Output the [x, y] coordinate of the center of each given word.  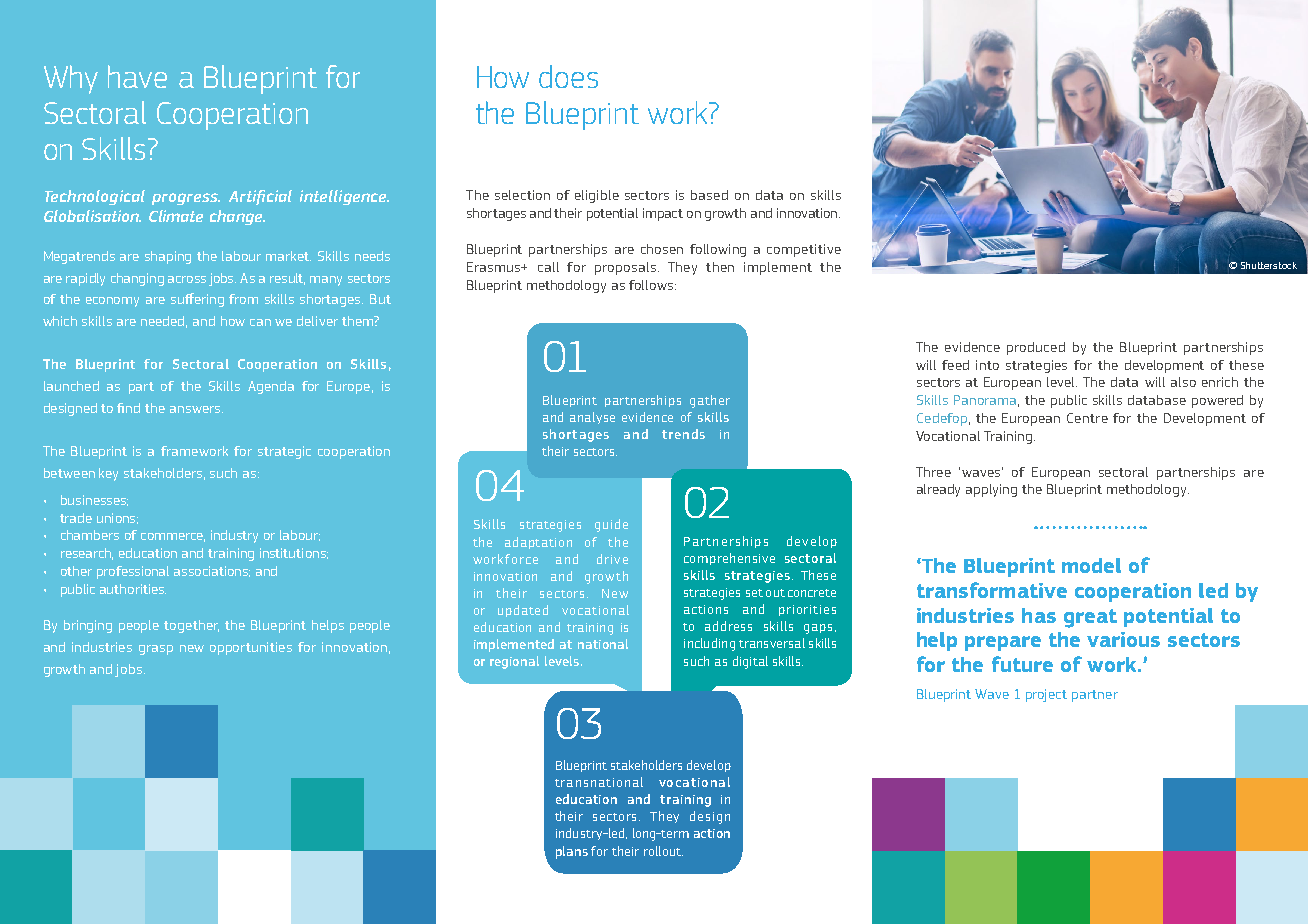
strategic [284, 452]
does [568, 76]
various [1123, 639]
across [187, 279]
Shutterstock [1269, 265]
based [709, 195]
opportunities [251, 648]
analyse [592, 418]
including [709, 644]
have [137, 76]
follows [651, 285]
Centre [1087, 418]
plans [572, 852]
